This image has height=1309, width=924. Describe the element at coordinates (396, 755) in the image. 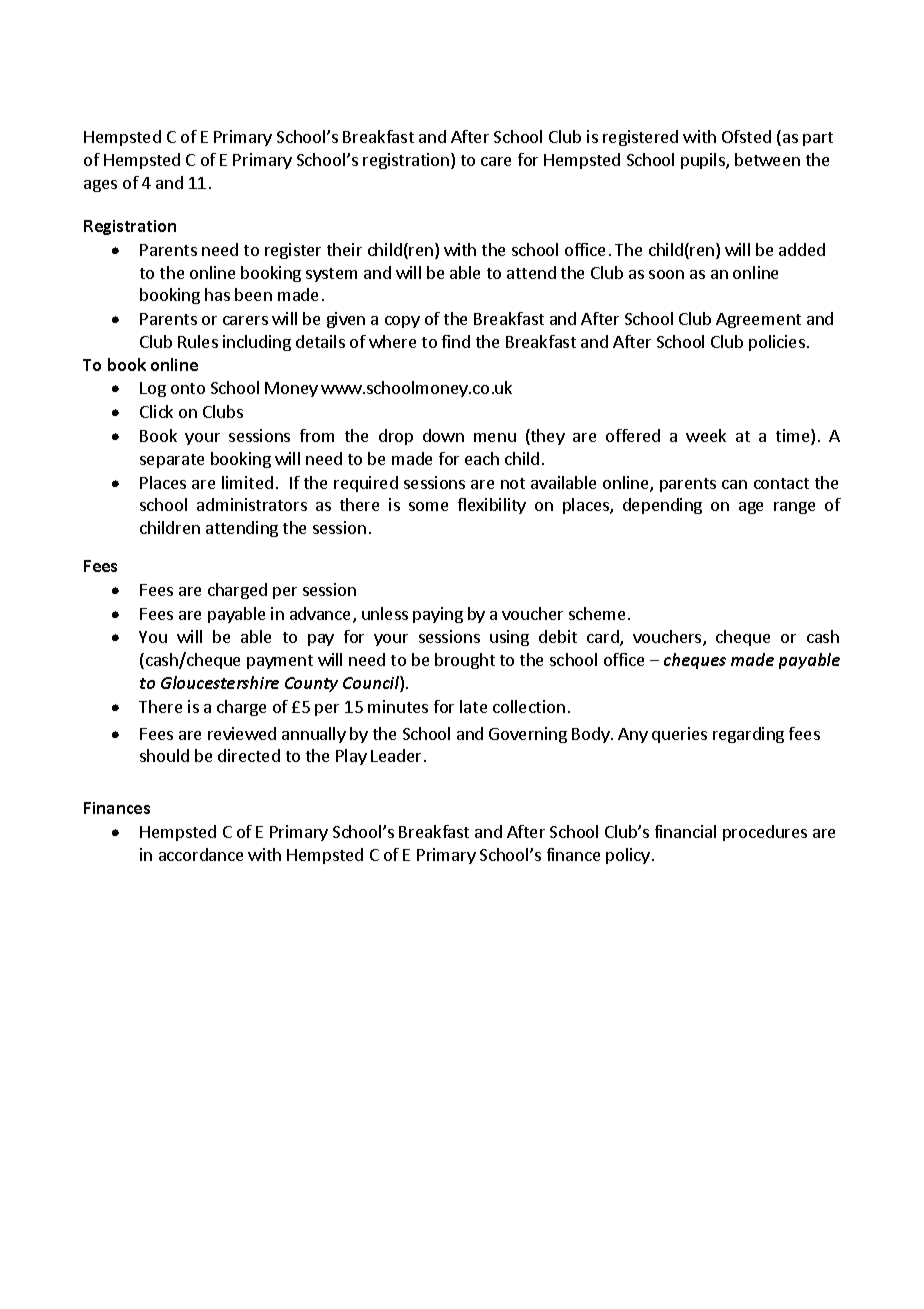

I see `Leader` at that location.
